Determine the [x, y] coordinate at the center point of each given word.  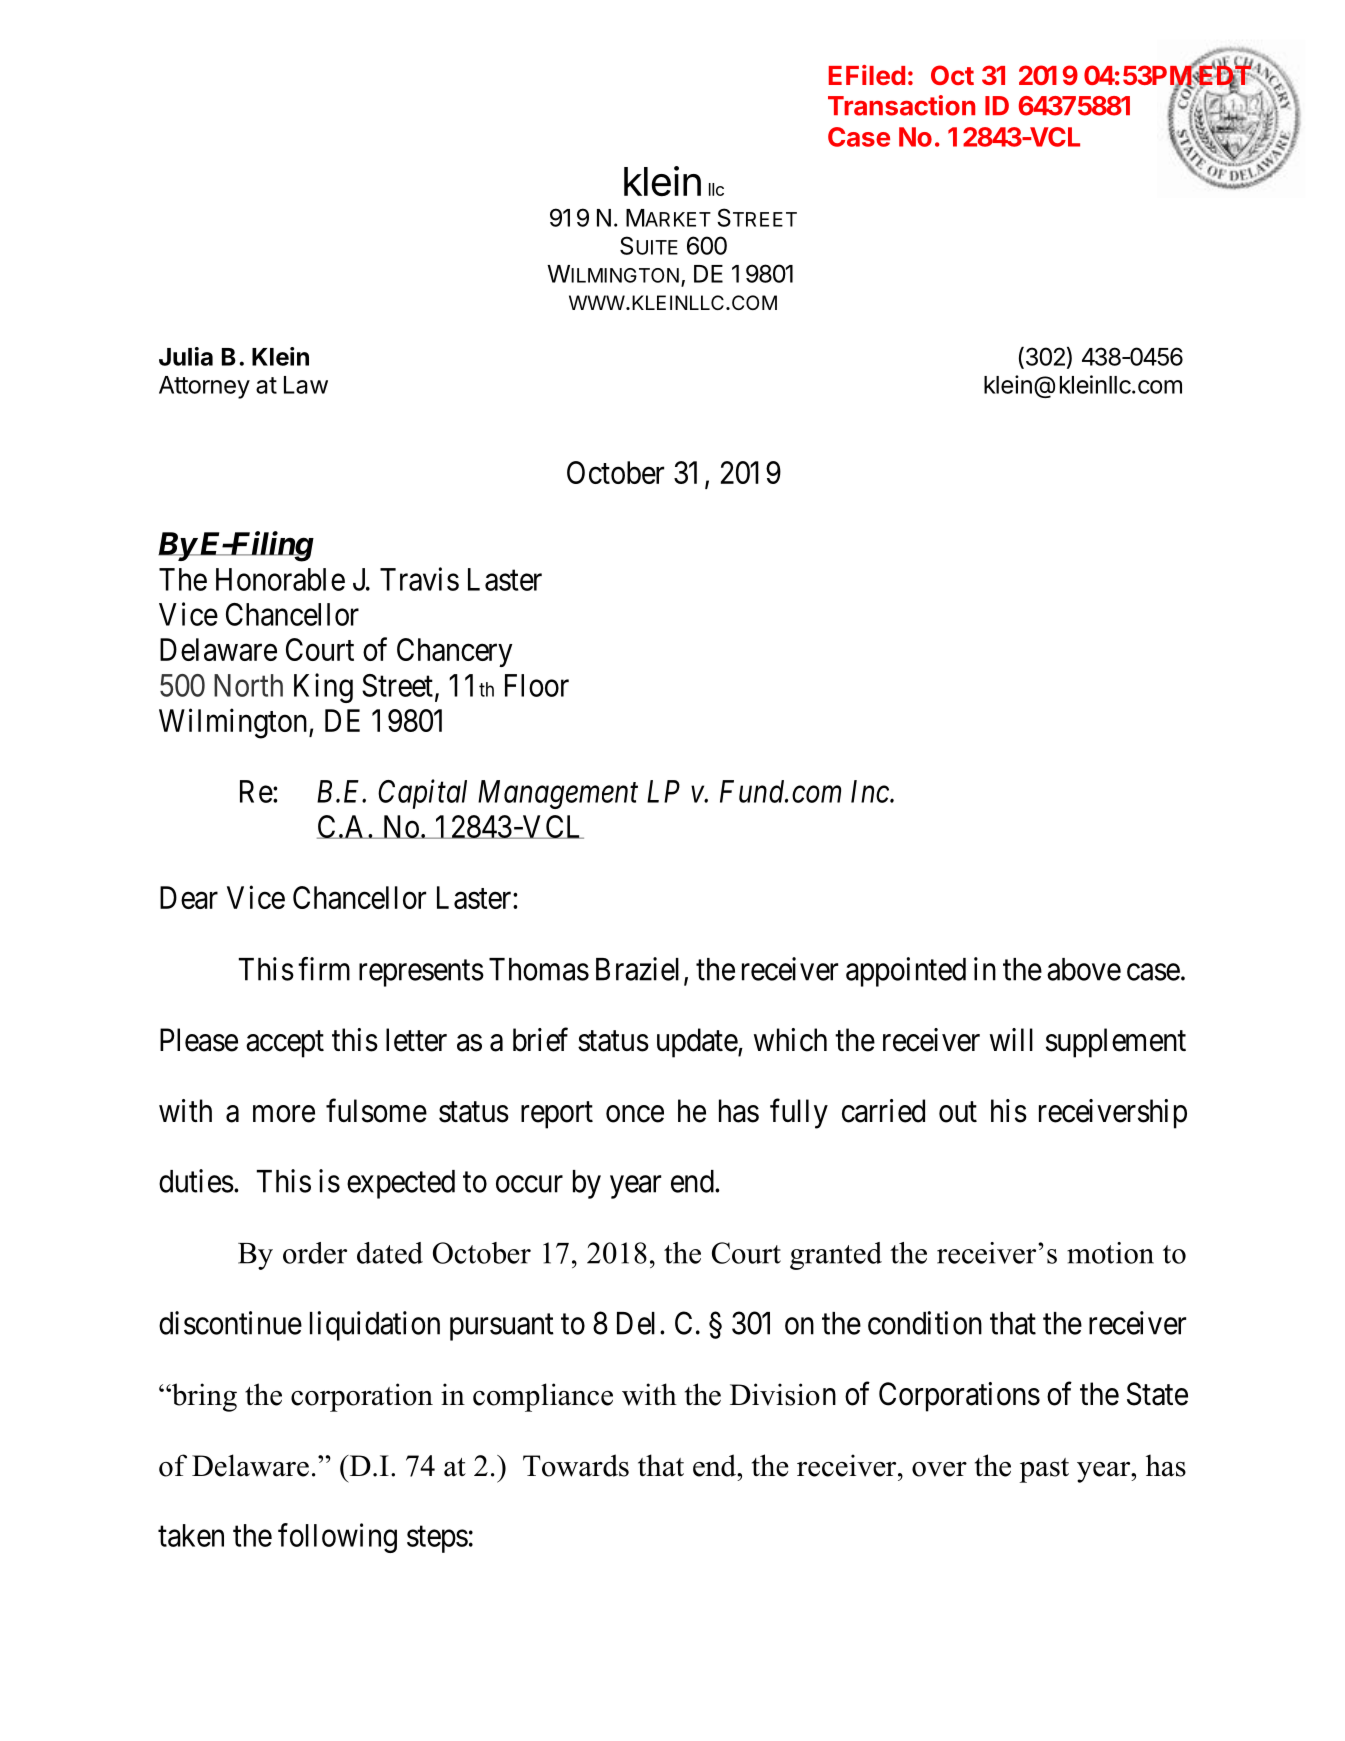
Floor [537, 685]
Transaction [901, 105]
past [1044, 1470]
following [337, 1538]
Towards [576, 1465]
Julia [186, 356]
